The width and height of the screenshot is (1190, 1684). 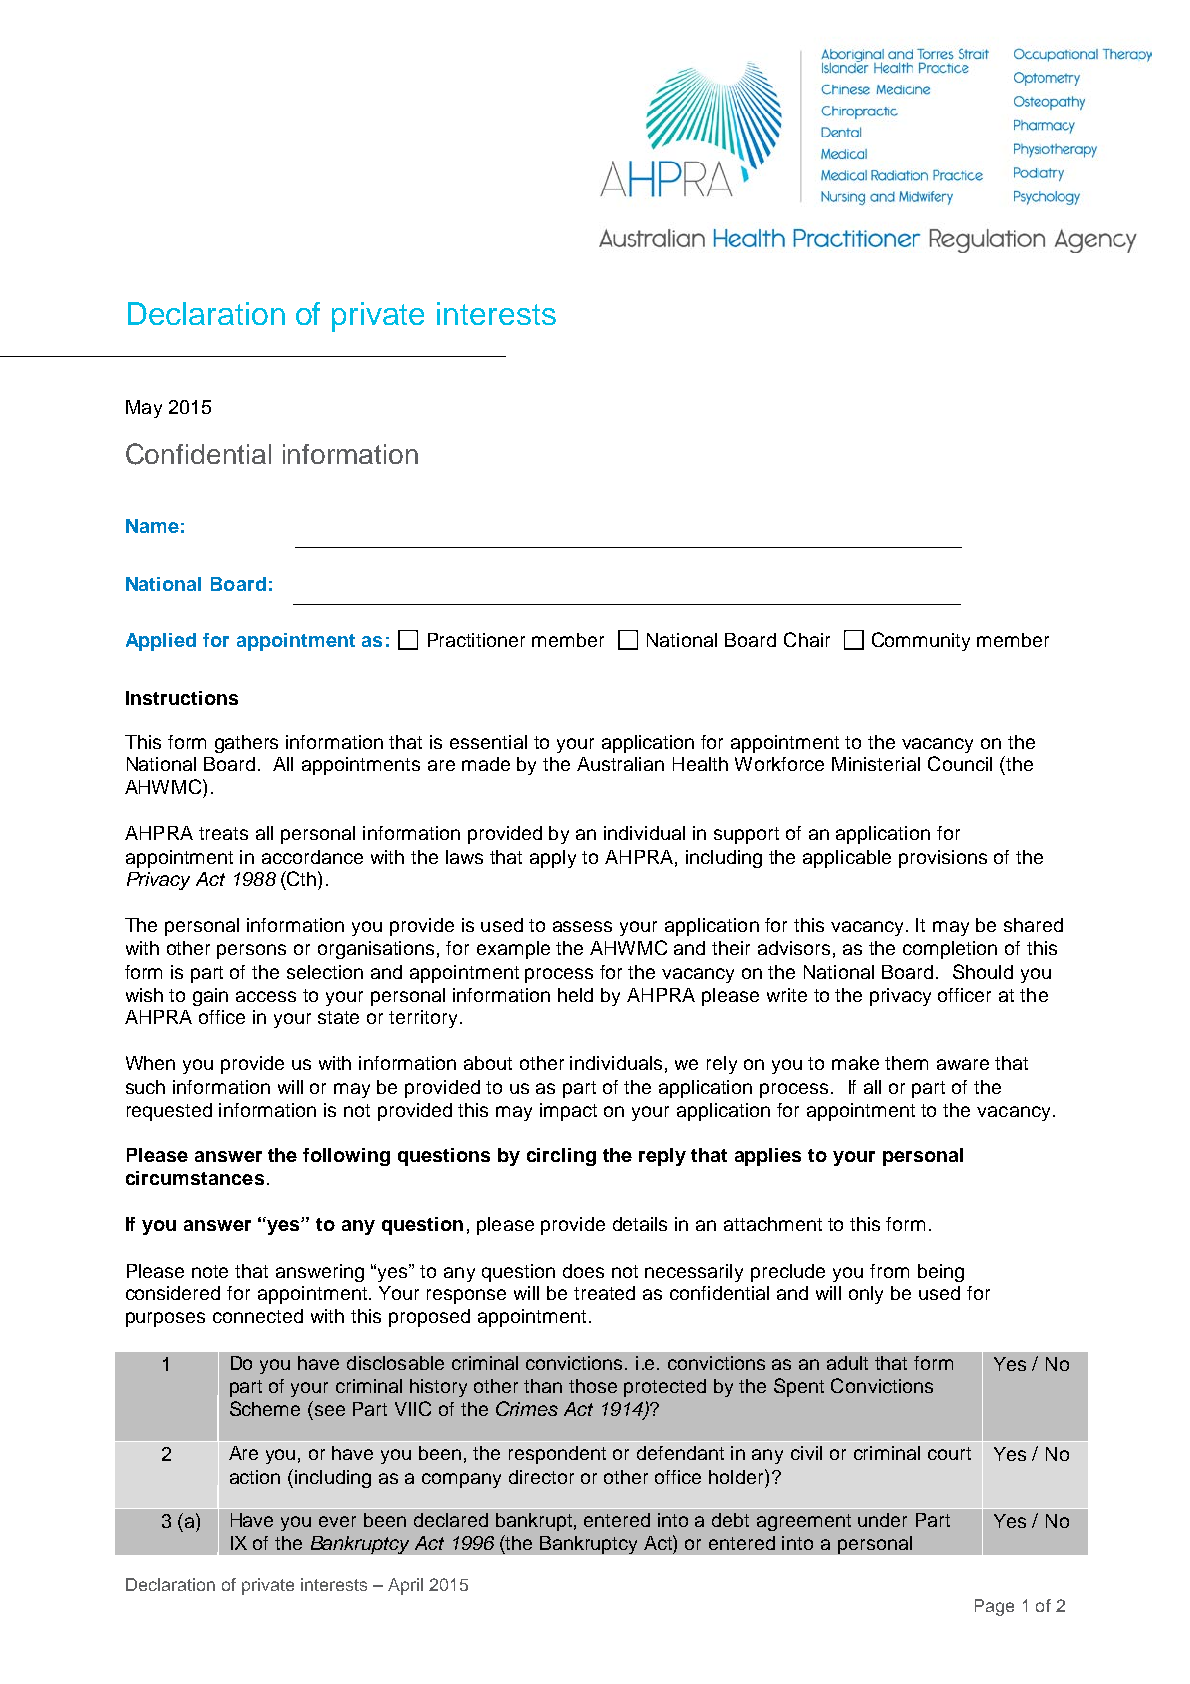 What do you see at coordinates (921, 641) in the screenshot?
I see `Community` at bounding box center [921, 641].
